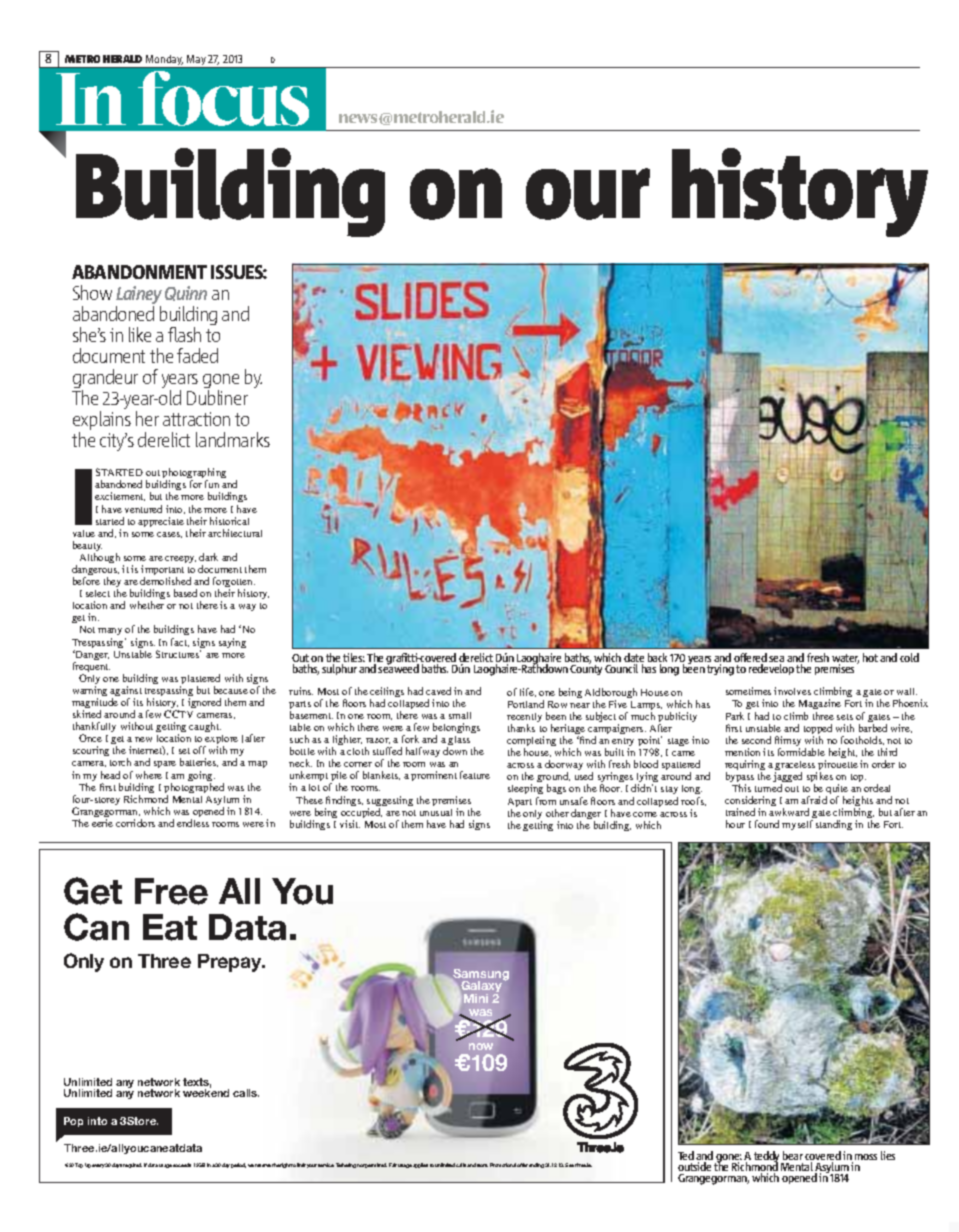 The width and height of the page is (959, 1232). What do you see at coordinates (792, 691) in the page?
I see `involves` at bounding box center [792, 691].
